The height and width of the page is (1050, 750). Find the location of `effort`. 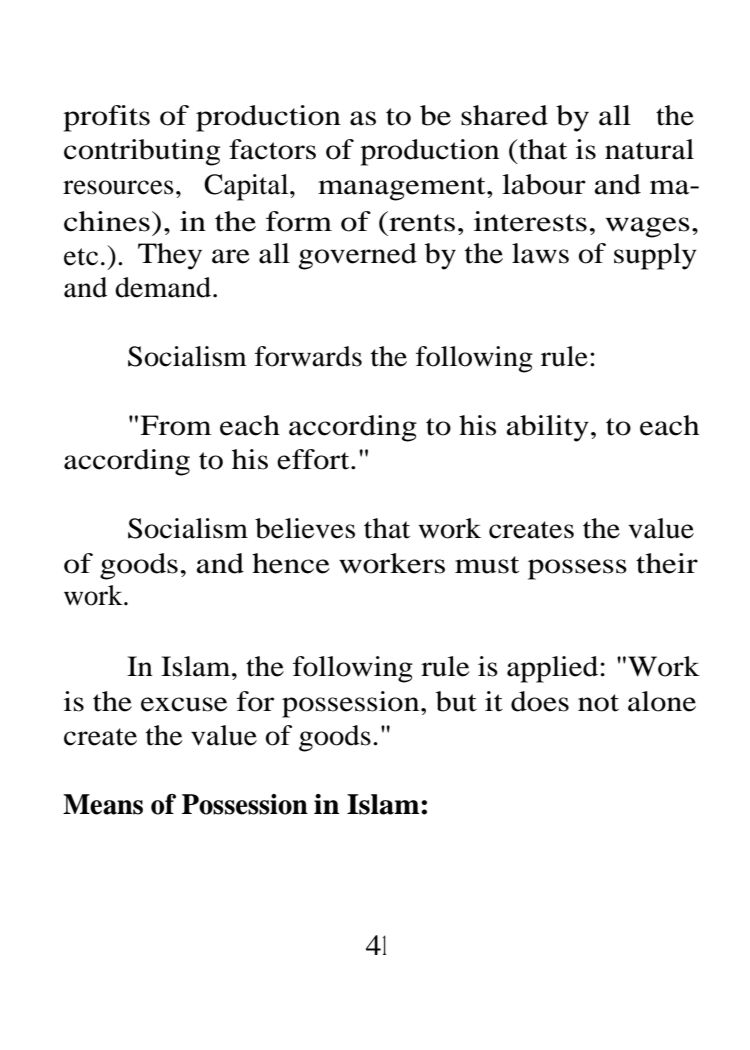

effort is located at coordinates (314, 459).
